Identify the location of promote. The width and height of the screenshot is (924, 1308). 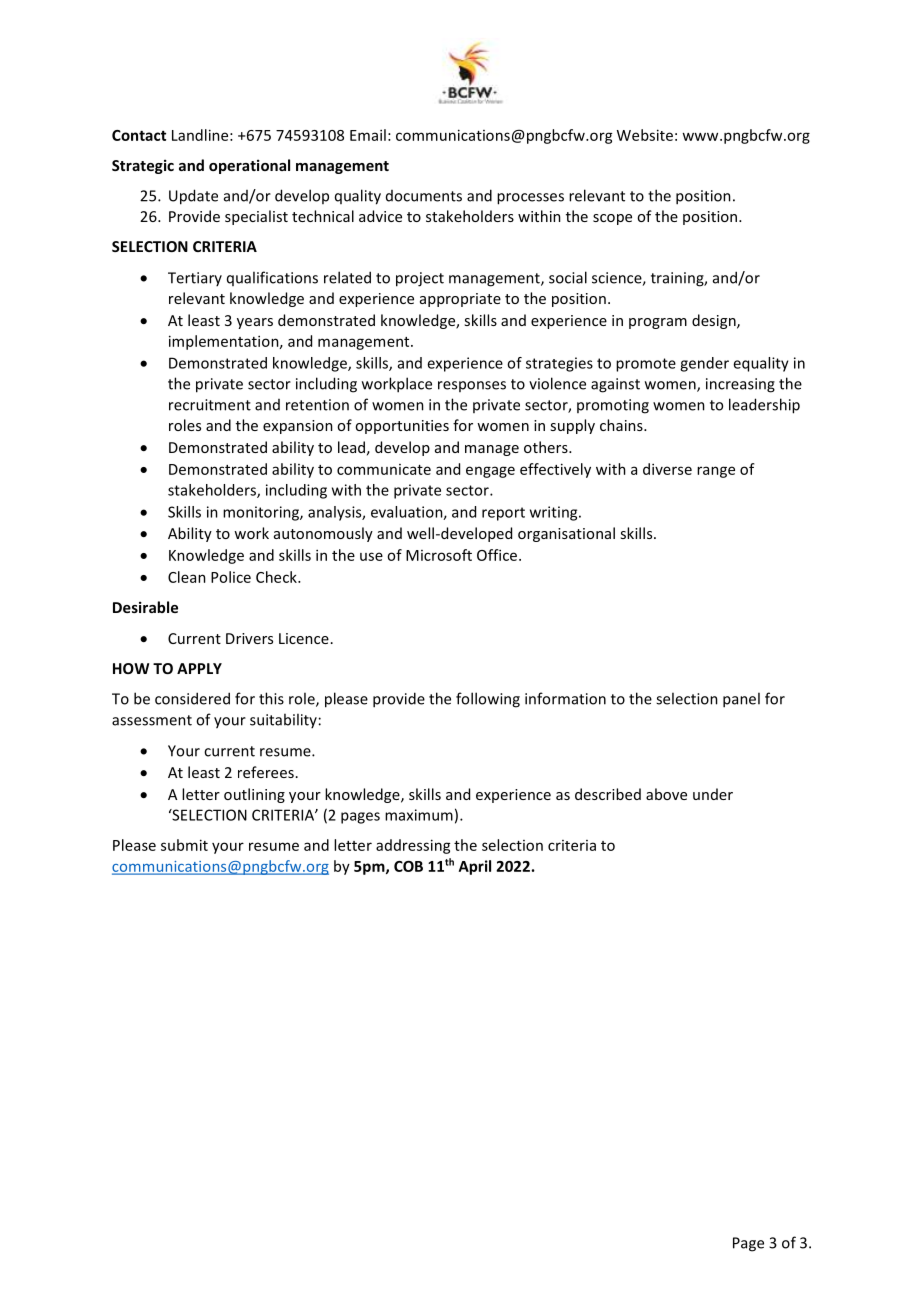
(646, 365).
